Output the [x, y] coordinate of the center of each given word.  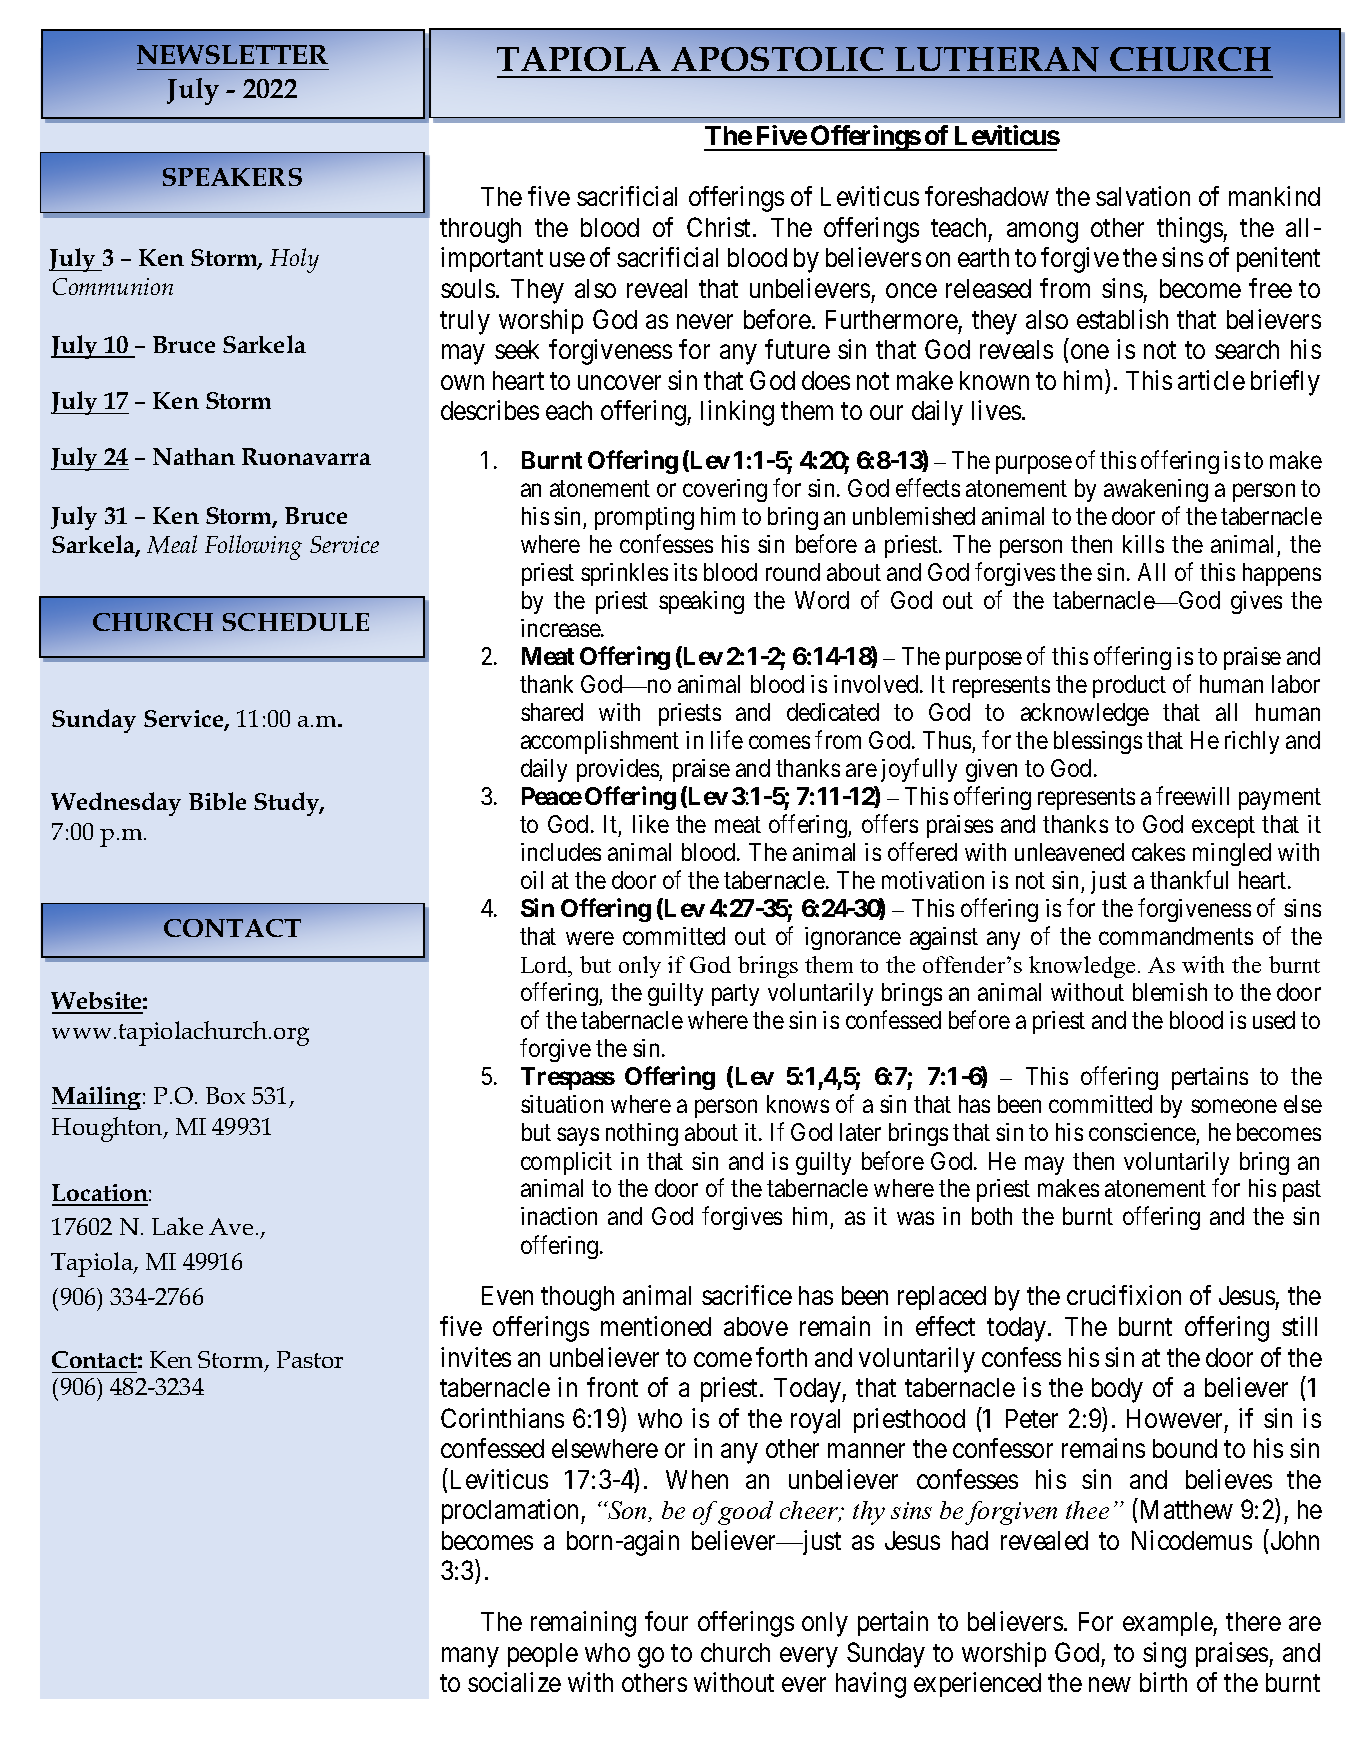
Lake [177, 1226]
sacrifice [747, 1295]
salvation [1143, 196]
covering [725, 490]
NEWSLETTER [232, 54]
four [666, 1621]
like [651, 824]
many [470, 1658]
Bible [217, 801]
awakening [1156, 490]
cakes [1158, 852]
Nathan [194, 456]
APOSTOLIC [777, 59]
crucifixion [1124, 1295]
